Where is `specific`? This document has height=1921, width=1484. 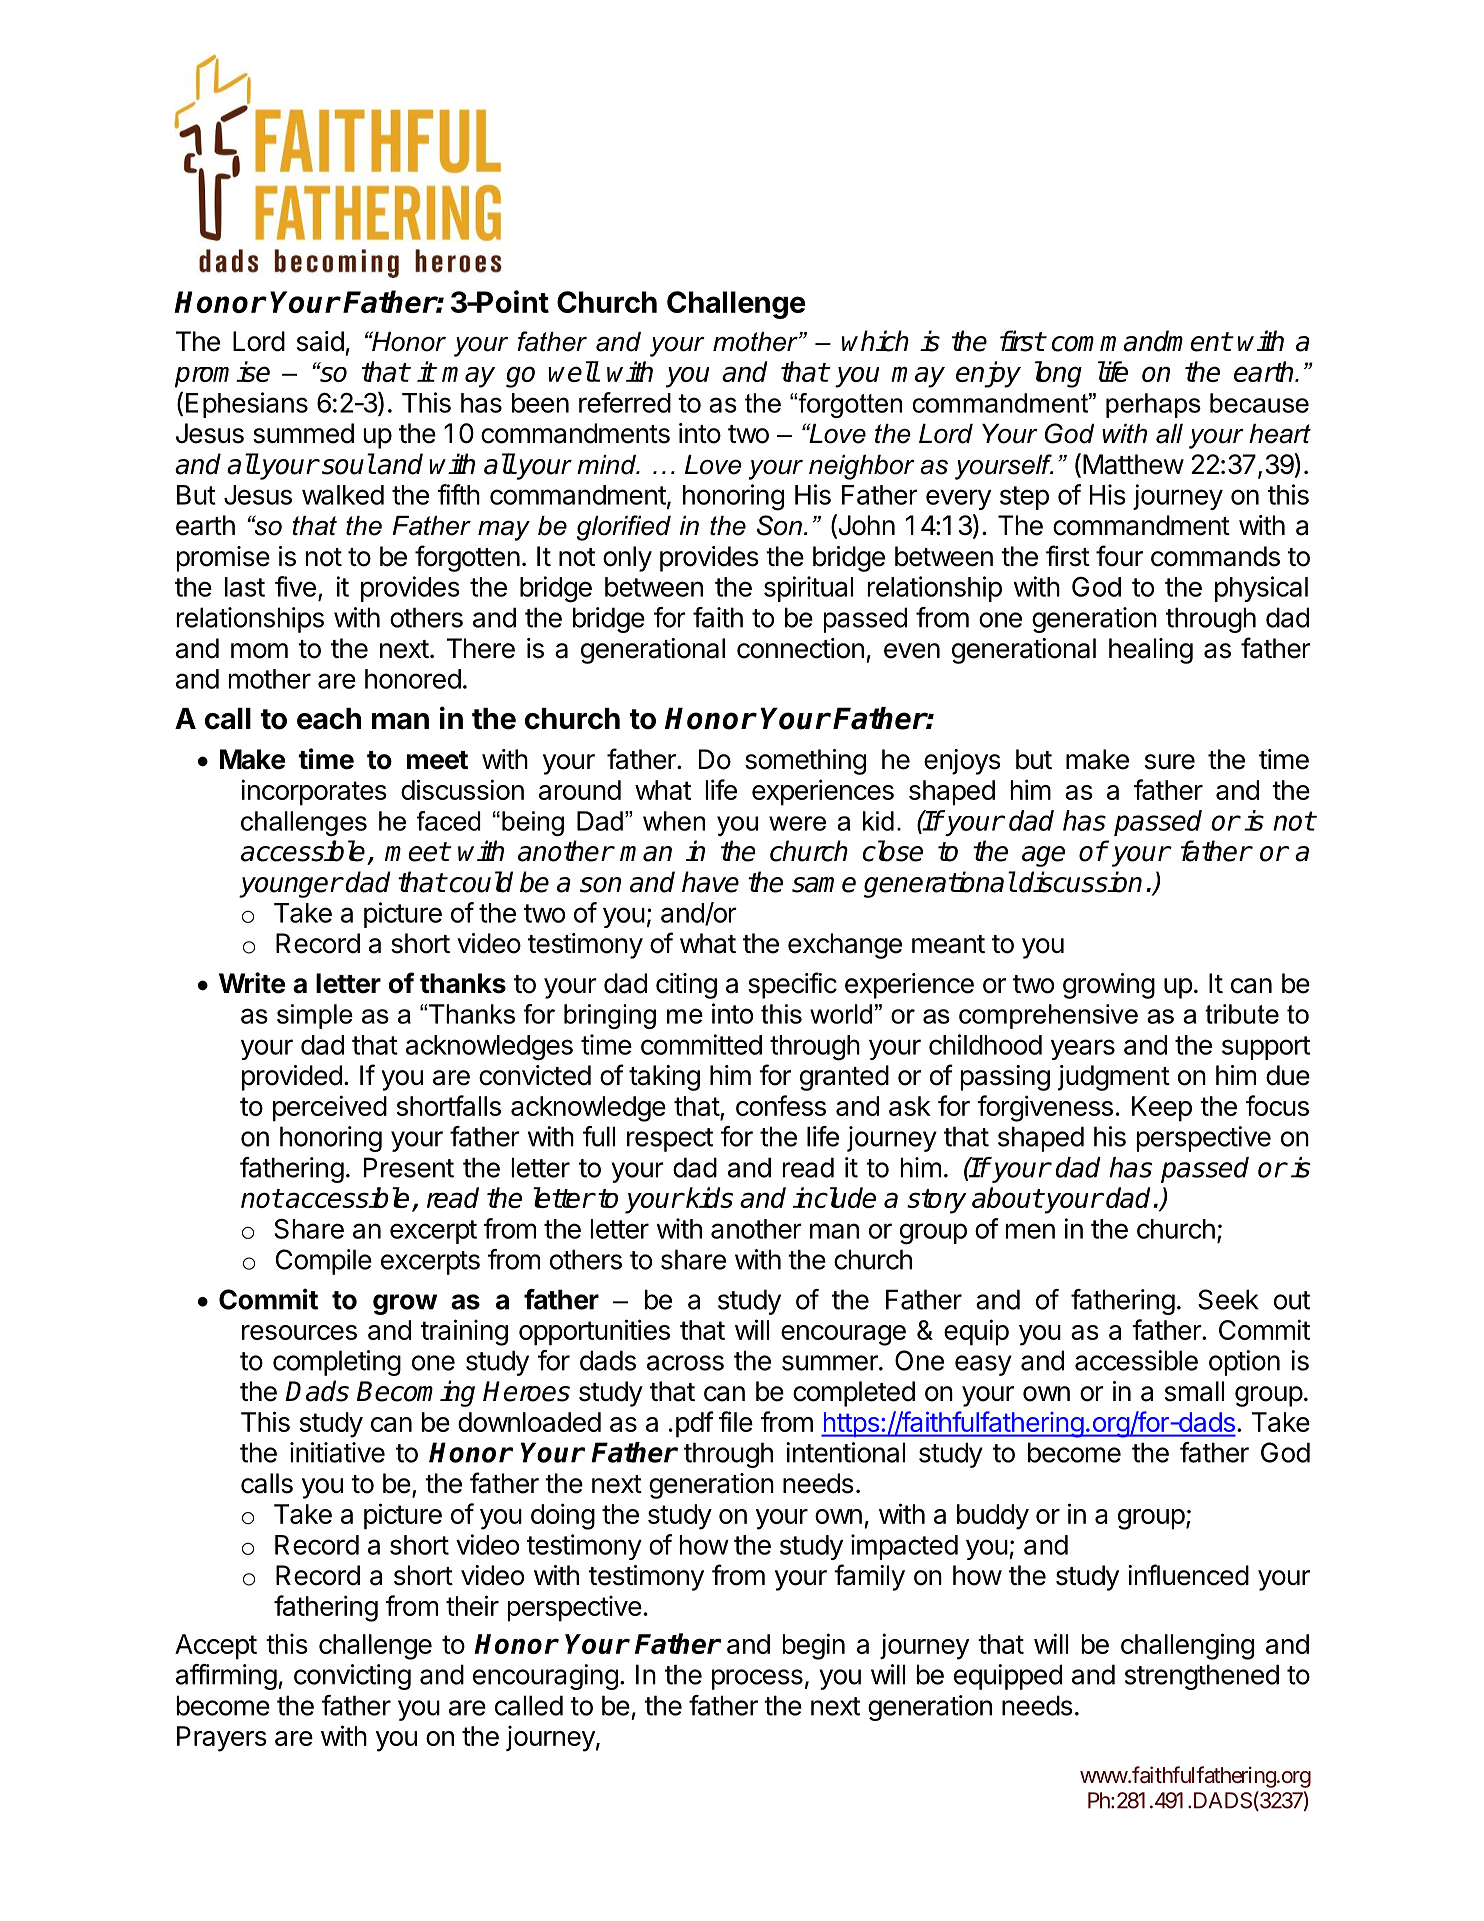
specific is located at coordinates (792, 985).
